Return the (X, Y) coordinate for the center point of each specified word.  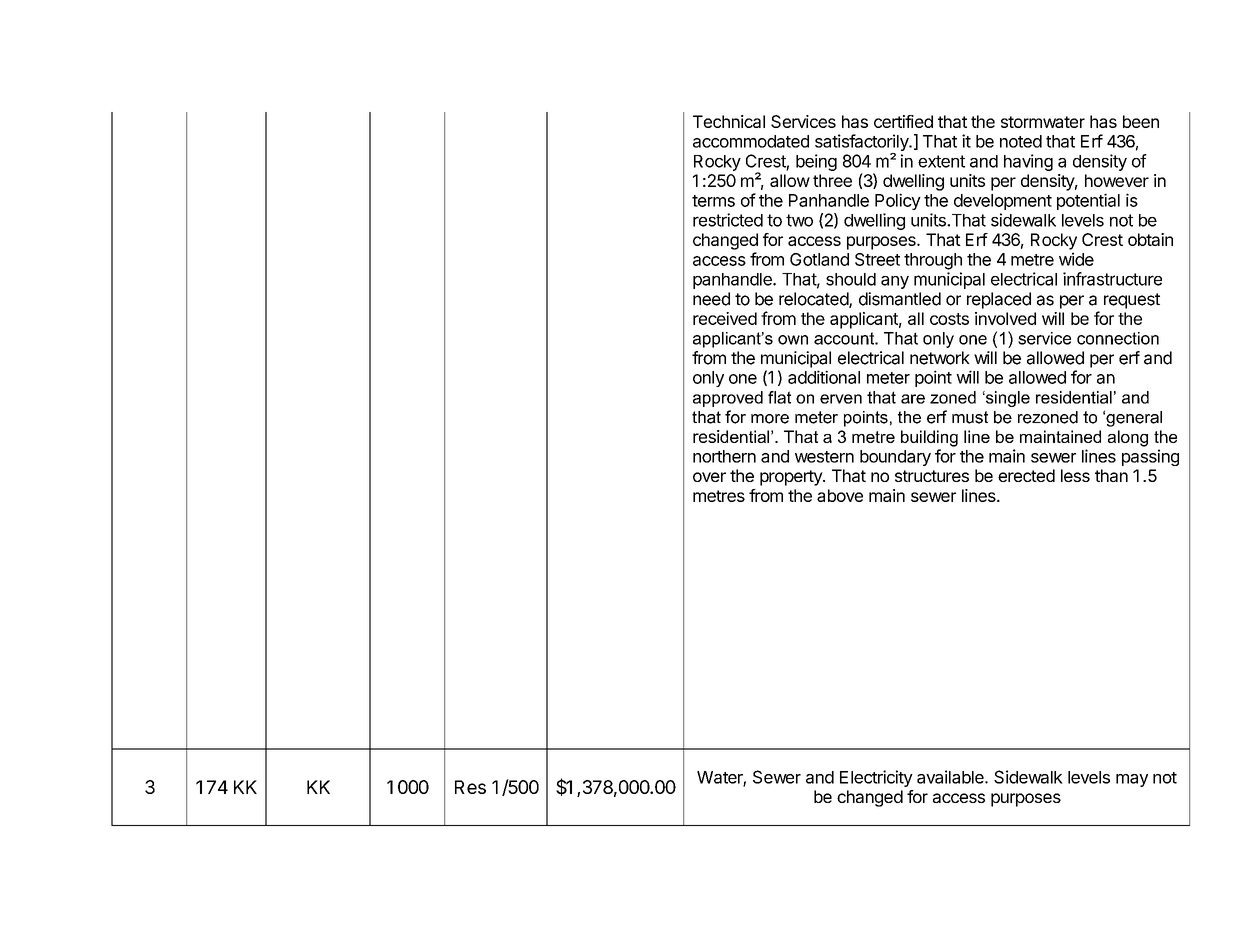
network (940, 358)
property (792, 478)
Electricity (876, 778)
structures (932, 476)
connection (1118, 338)
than (1111, 475)
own (793, 340)
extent (941, 161)
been (1141, 121)
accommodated (751, 141)
